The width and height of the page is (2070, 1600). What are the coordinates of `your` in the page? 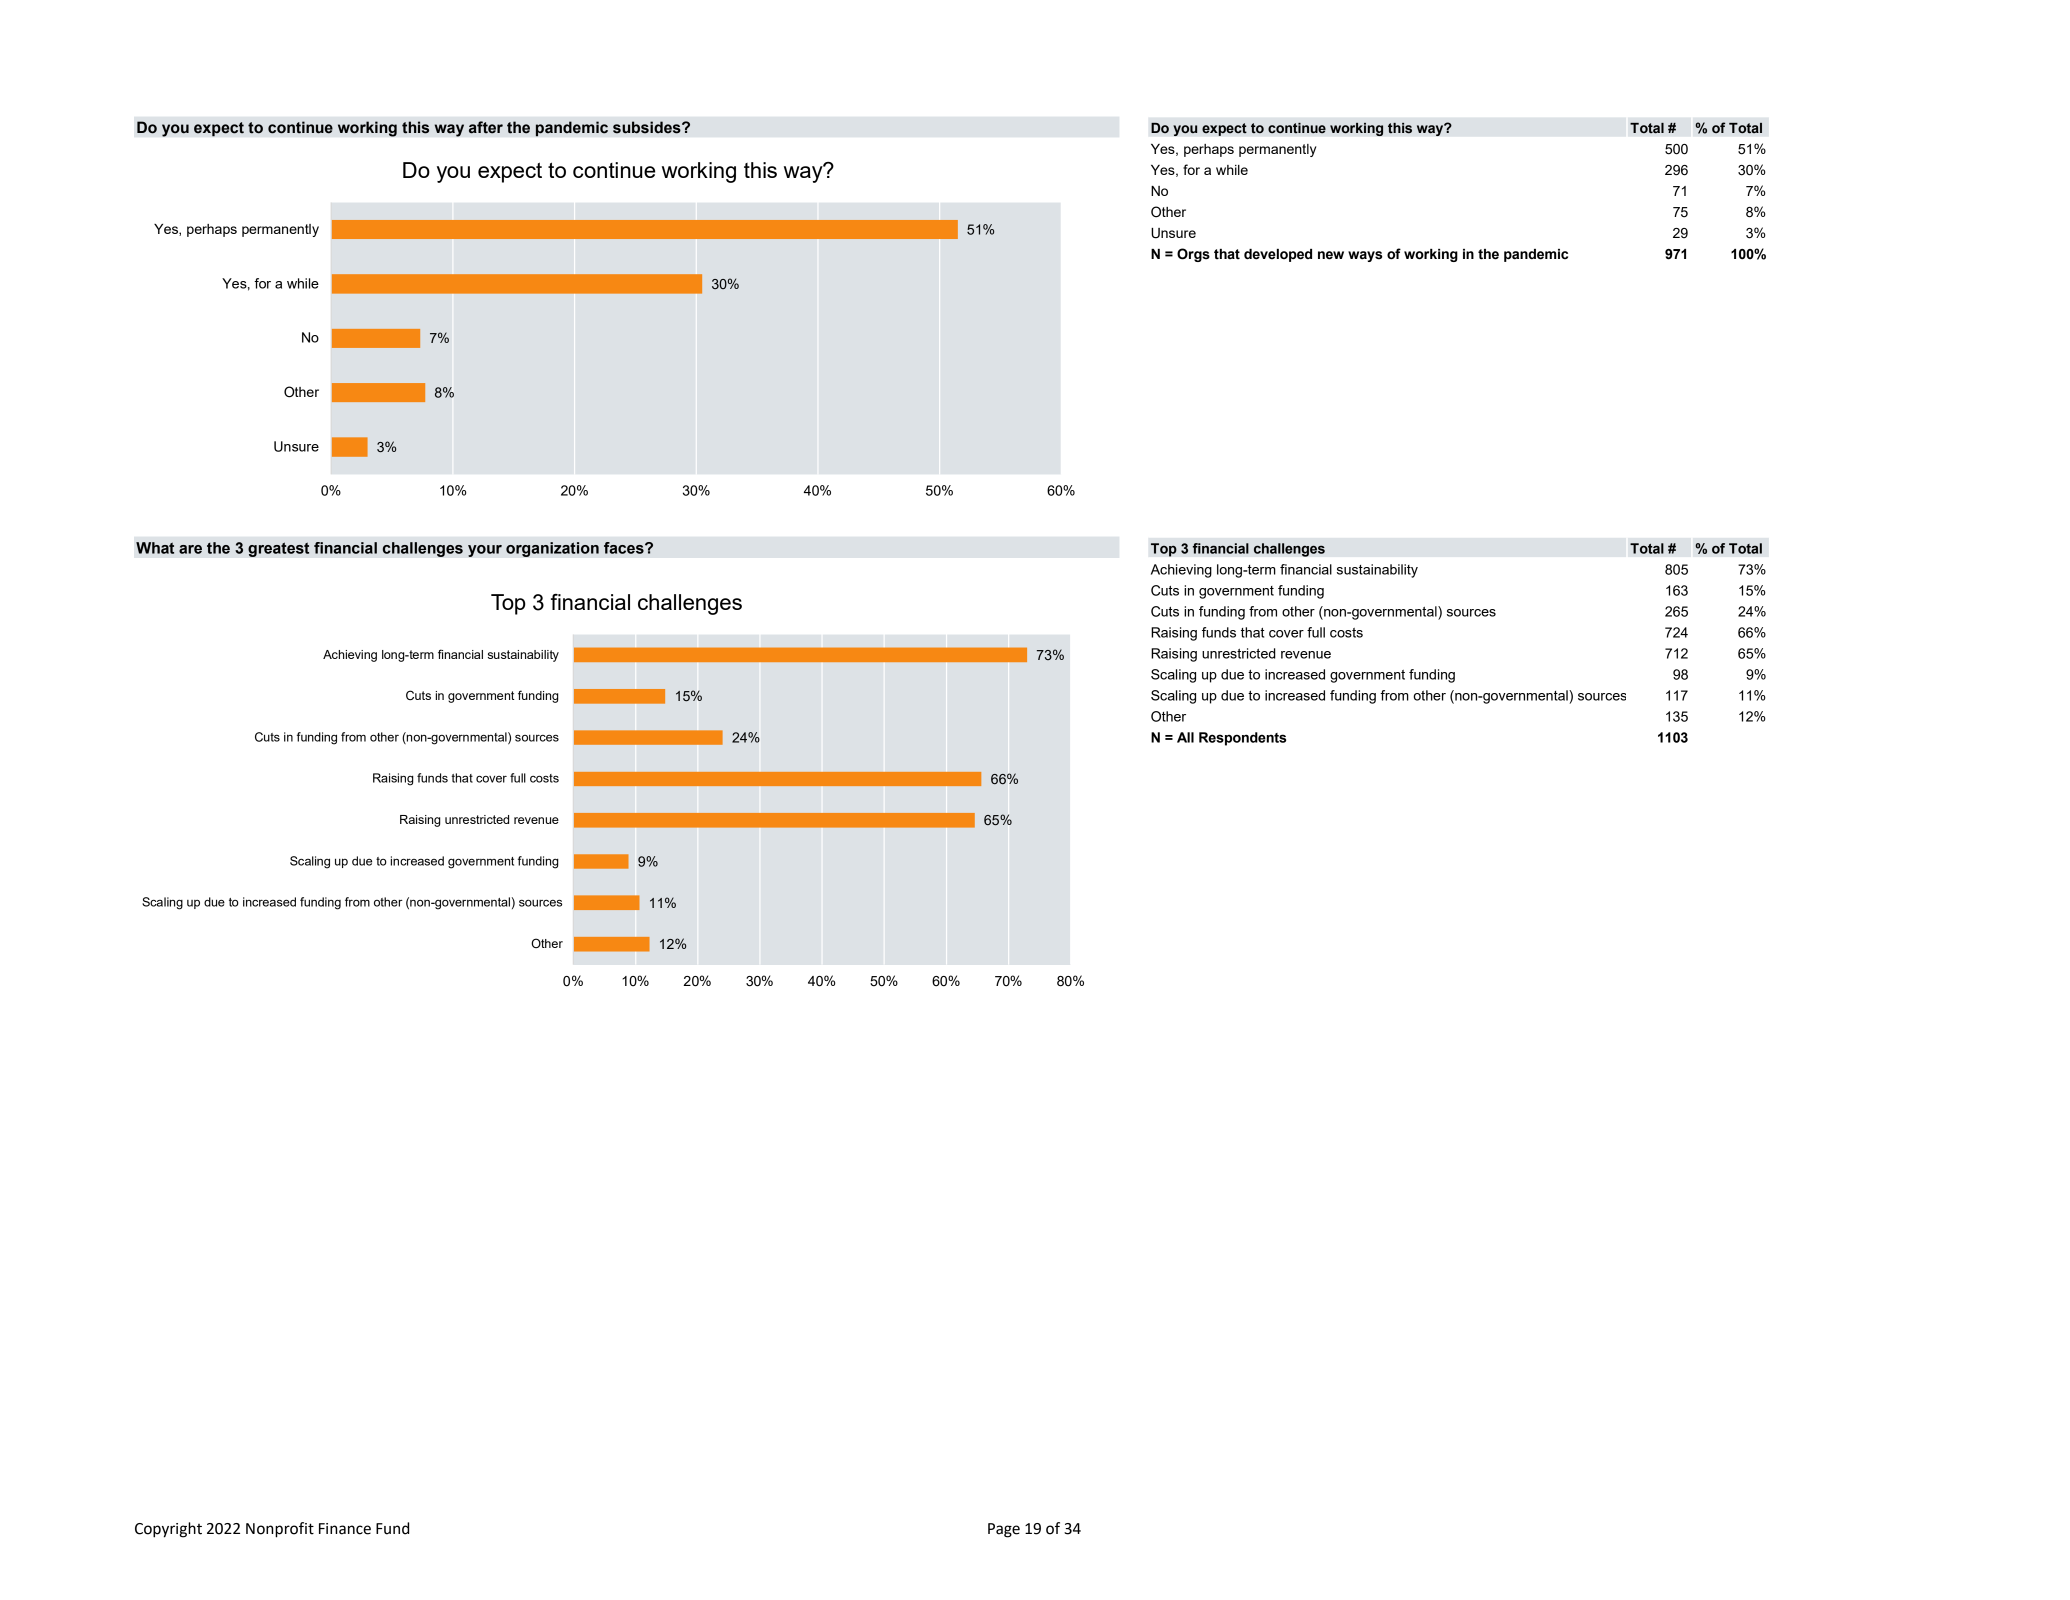 It's located at (485, 551).
